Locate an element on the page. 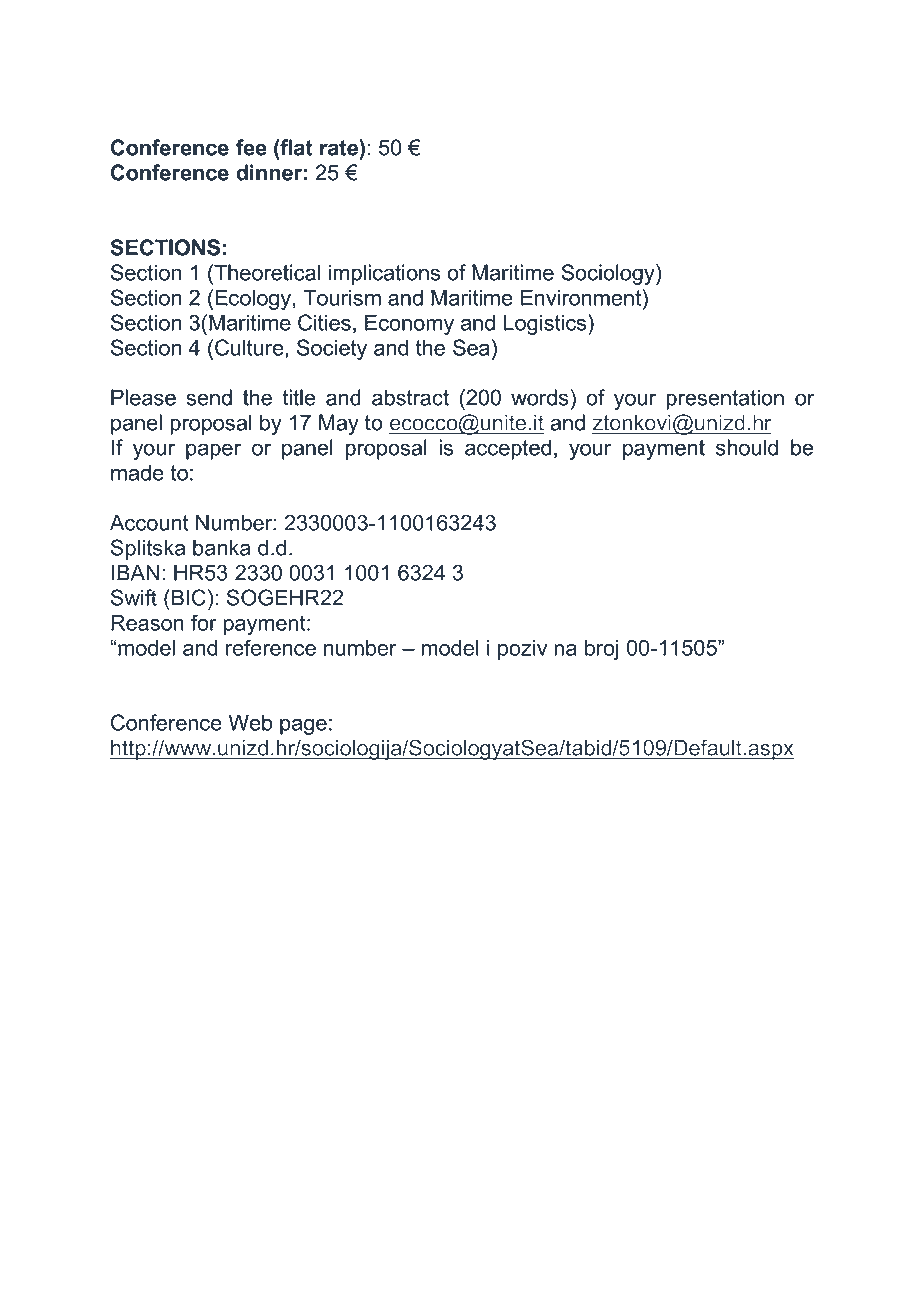 Image resolution: width=924 pixels, height=1308 pixels. accepted is located at coordinates (508, 449).
